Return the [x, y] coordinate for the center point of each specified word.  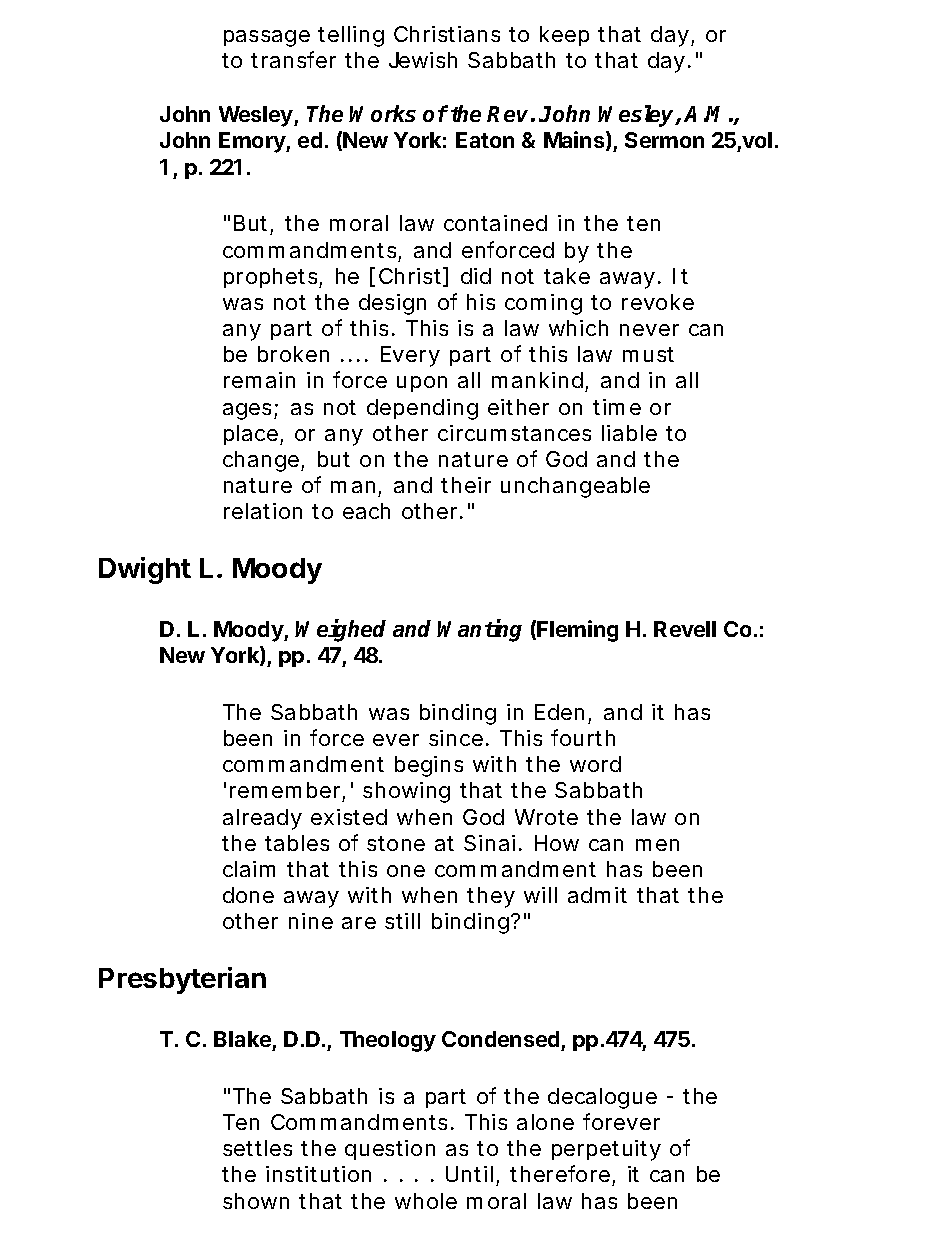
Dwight [145, 570]
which [578, 328]
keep [564, 36]
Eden [563, 713]
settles [257, 1148]
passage [267, 38]
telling [351, 36]
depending [422, 409]
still [402, 921]
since [458, 738]
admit [597, 895]
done [248, 895]
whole [426, 1201]
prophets [273, 278]
